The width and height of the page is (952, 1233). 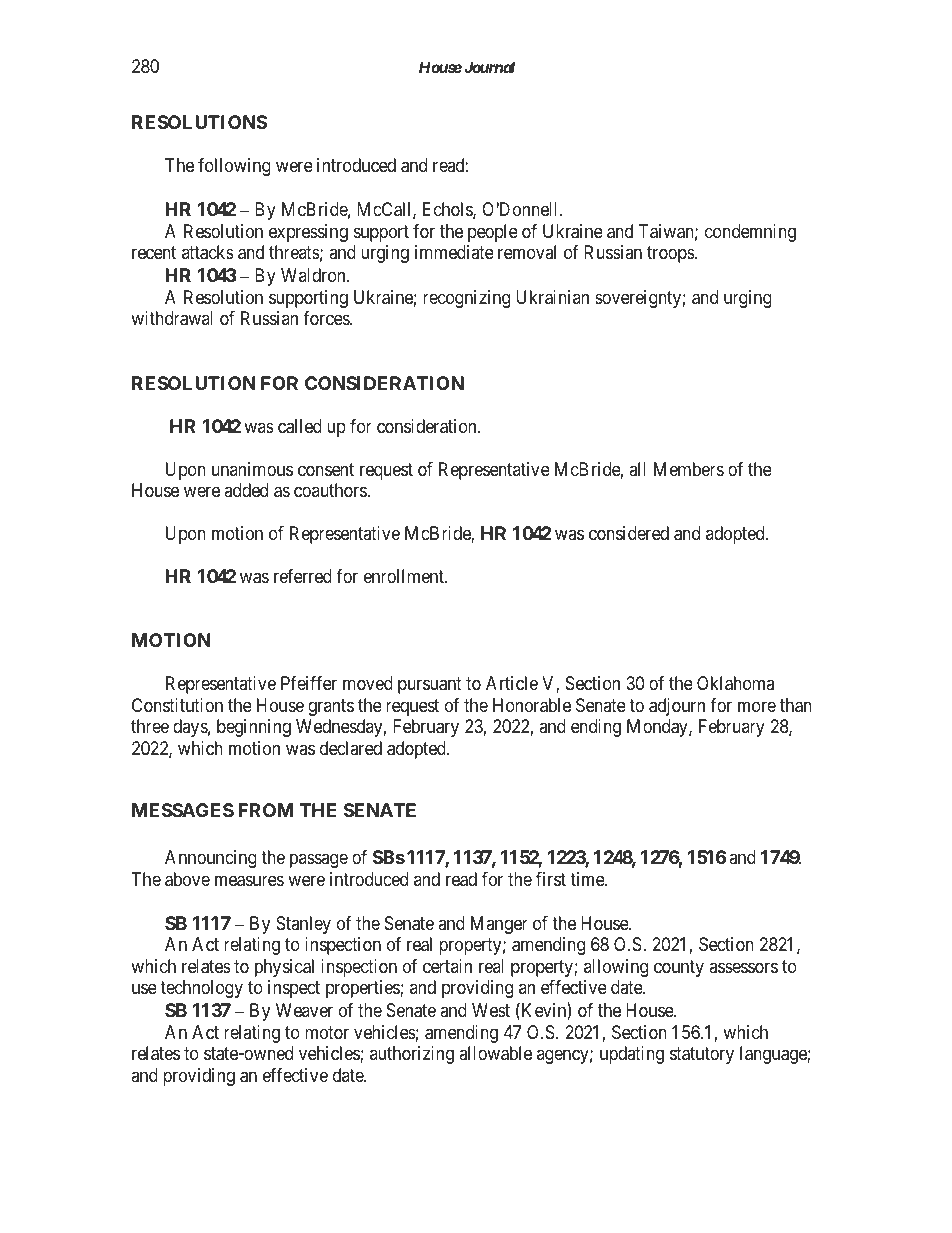 I want to click on people, so click(x=493, y=233).
